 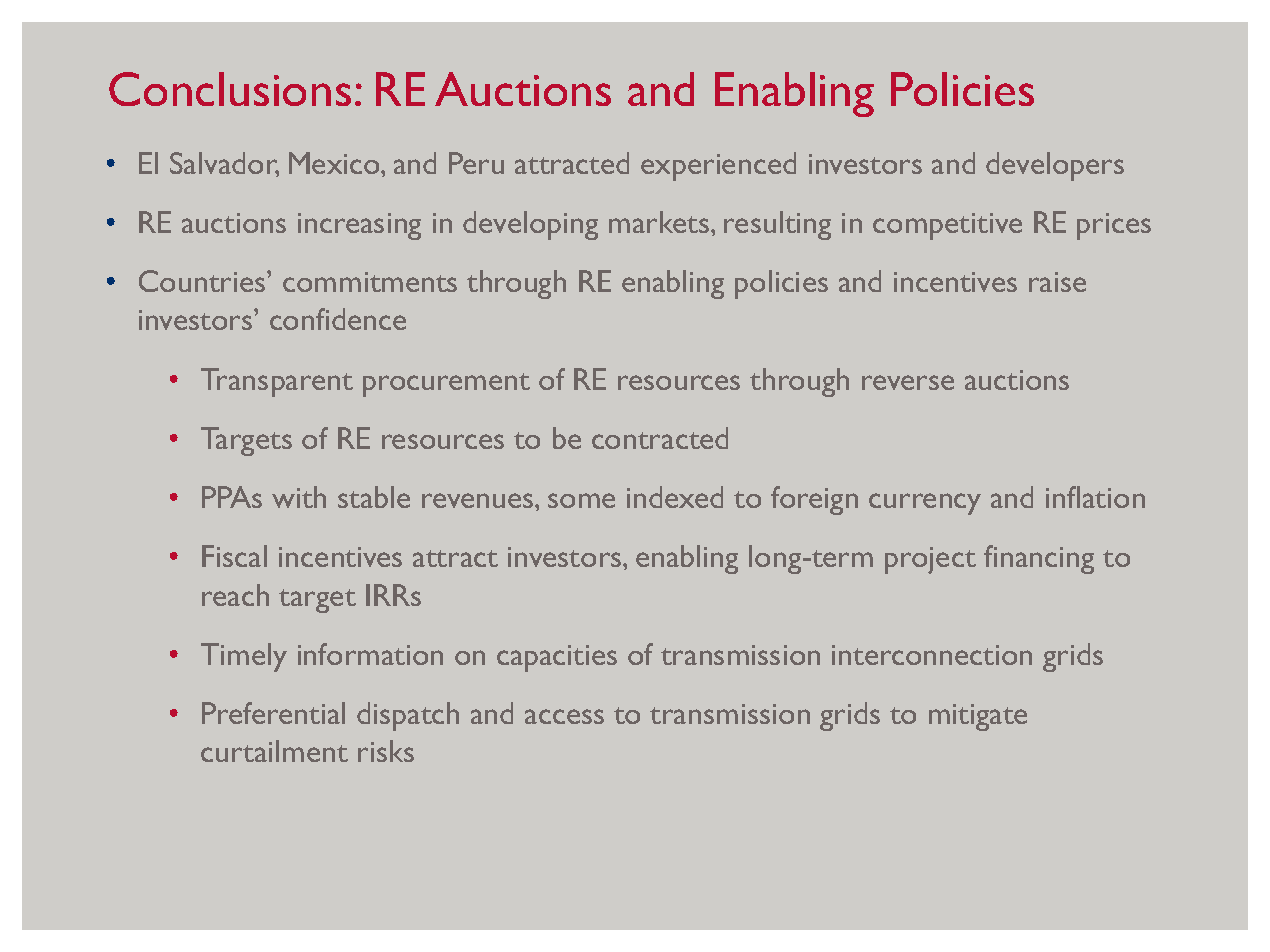 What do you see at coordinates (1055, 166) in the document?
I see `developers` at bounding box center [1055, 166].
